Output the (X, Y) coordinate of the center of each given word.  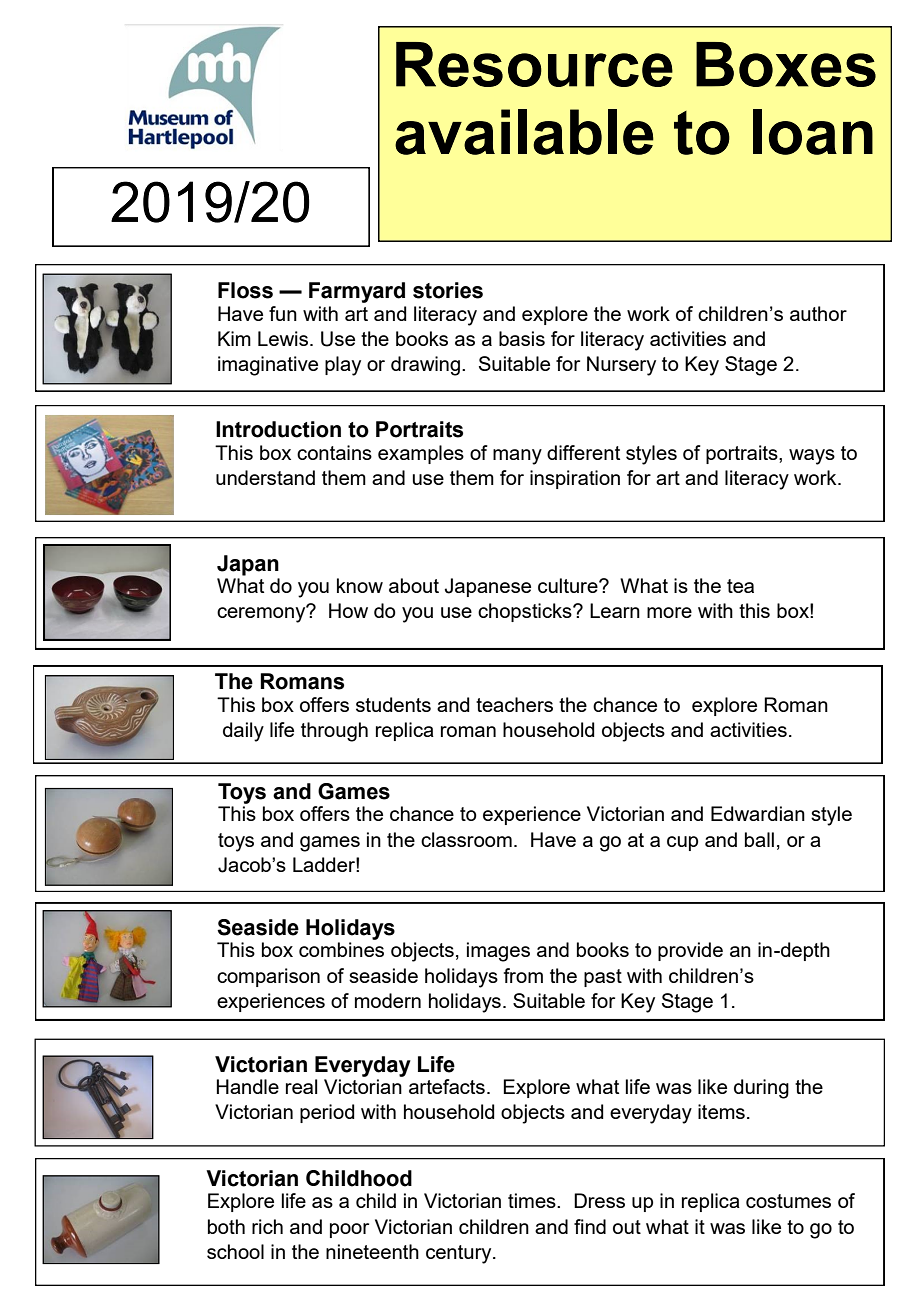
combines (341, 949)
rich (267, 1226)
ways (812, 457)
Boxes (786, 64)
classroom (466, 839)
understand (265, 477)
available (524, 132)
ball (759, 839)
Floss (245, 290)
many (517, 457)
